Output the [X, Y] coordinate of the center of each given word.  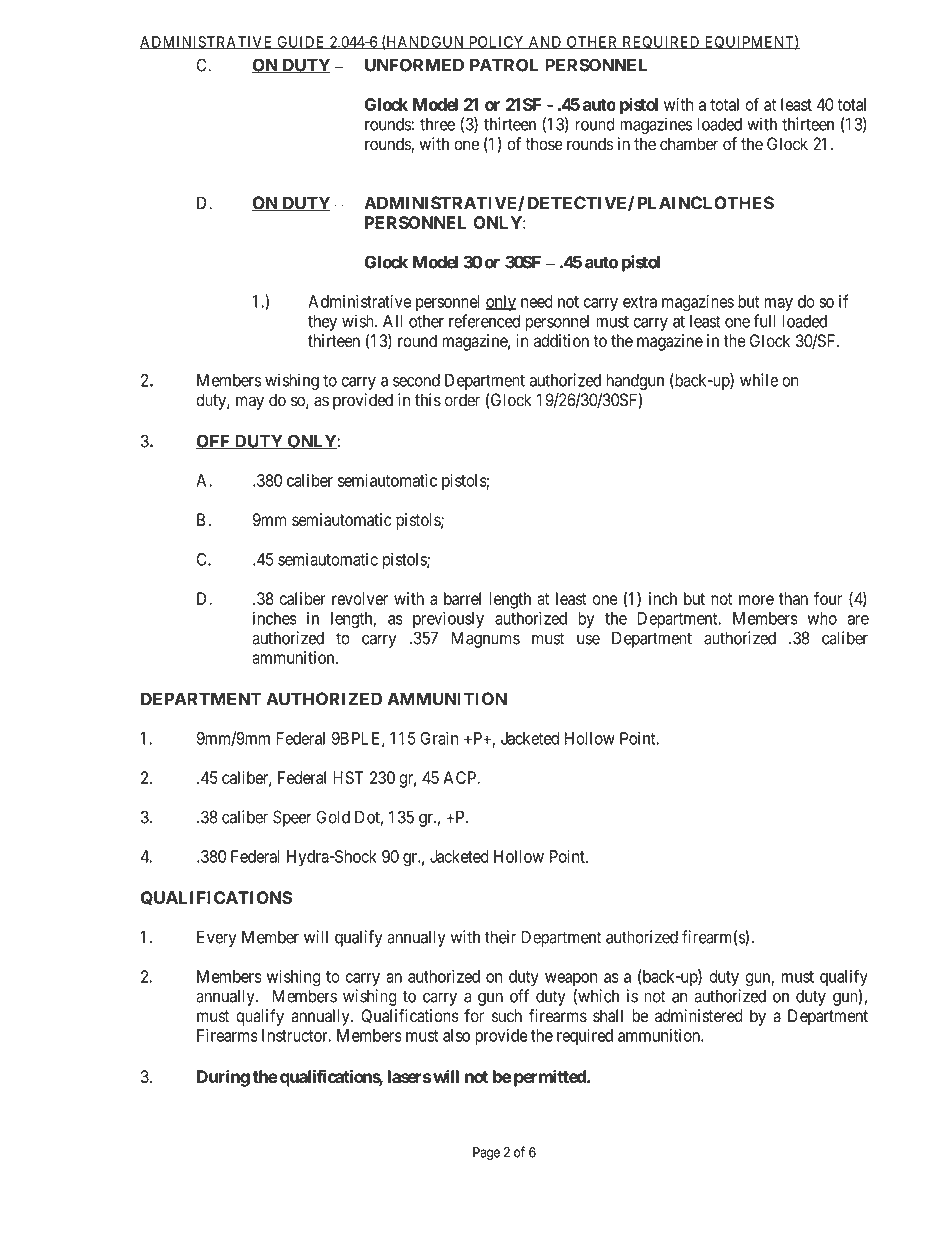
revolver [360, 598]
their [500, 937]
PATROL [504, 65]
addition [561, 341]
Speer [292, 818]
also [456, 1035]
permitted [551, 1078]
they [322, 323]
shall [608, 1016]
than [793, 598]
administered [699, 1016]
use [588, 639]
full [764, 321]
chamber [689, 144]
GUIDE [301, 42]
